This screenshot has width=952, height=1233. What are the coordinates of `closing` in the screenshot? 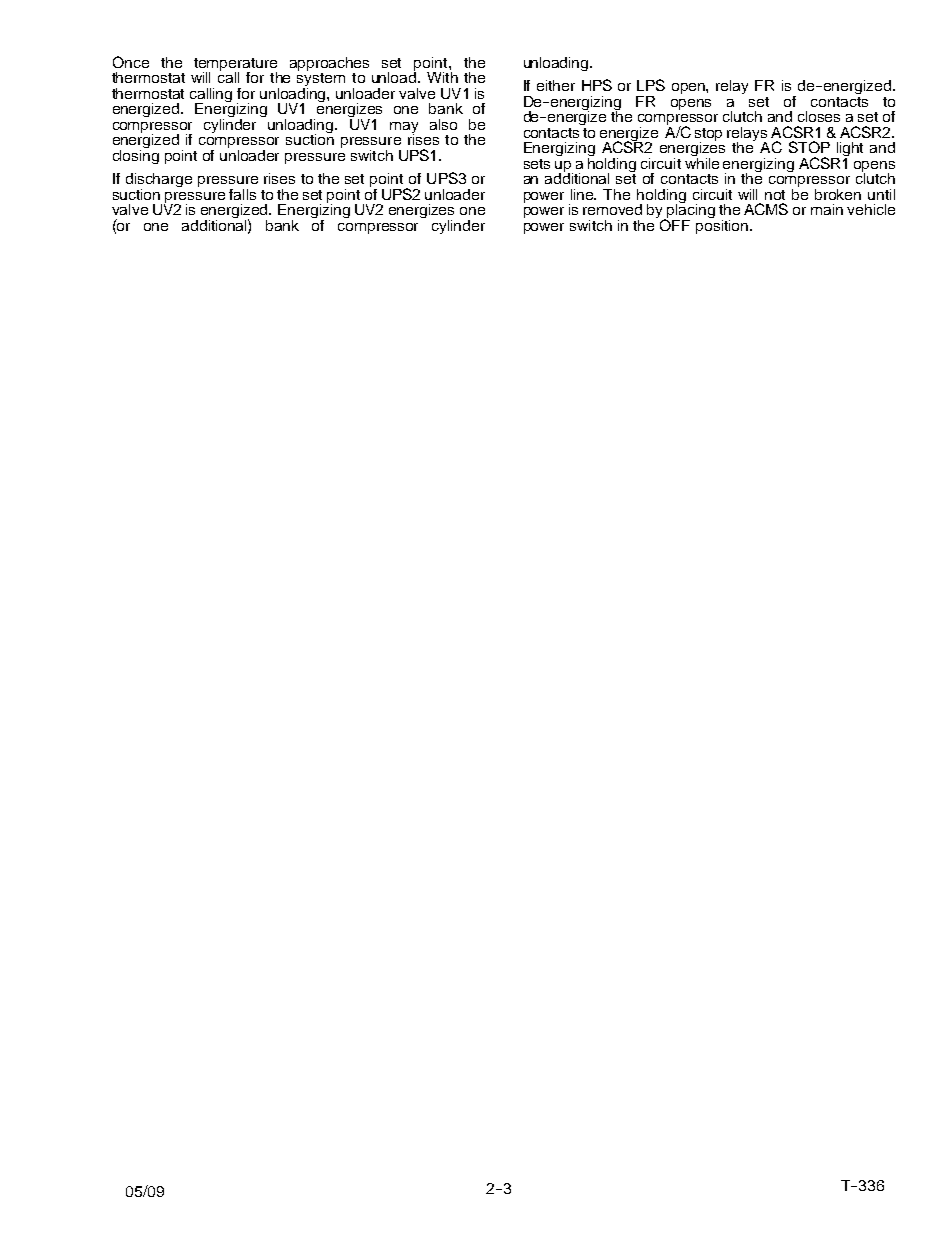 It's located at (136, 155).
